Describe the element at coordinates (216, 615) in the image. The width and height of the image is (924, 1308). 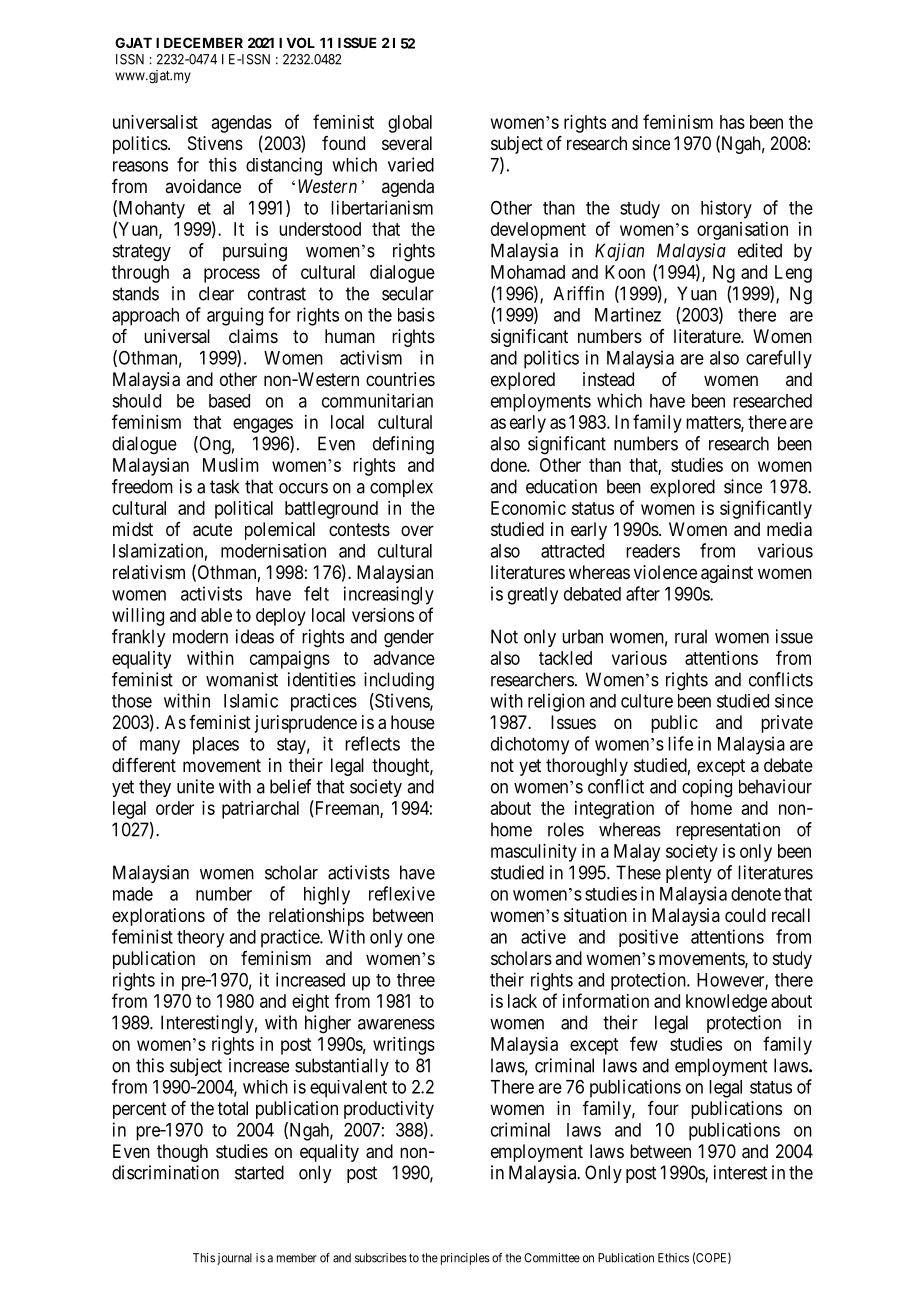
I see `able` at that location.
